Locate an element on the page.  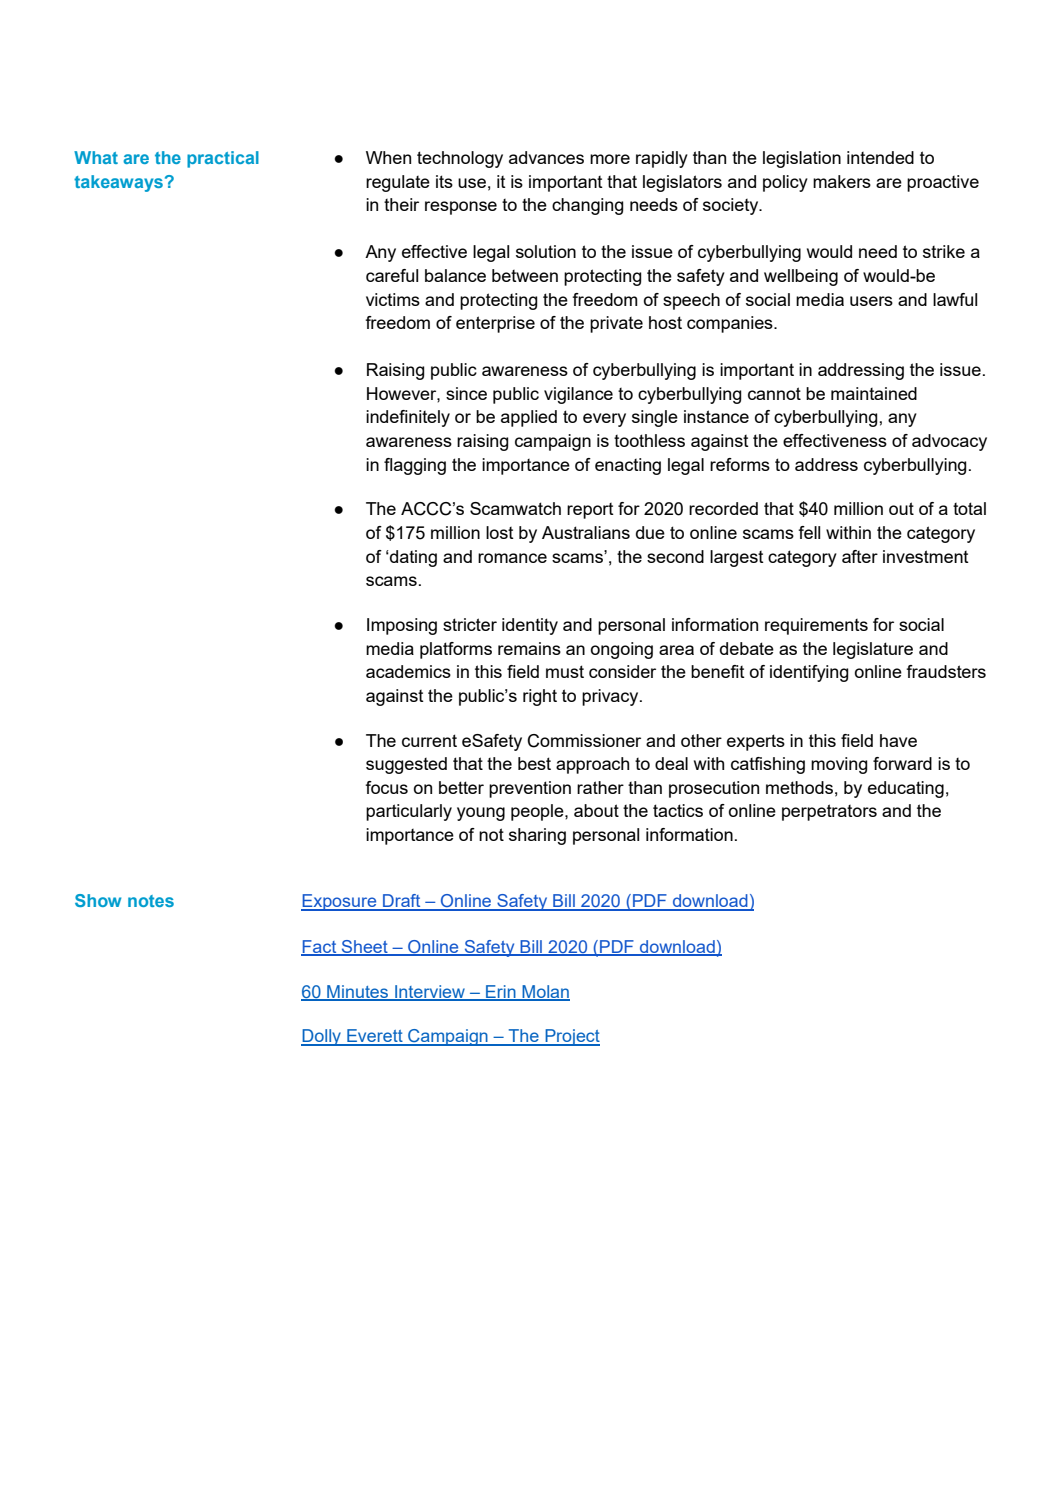
identifying is located at coordinates (809, 673).
